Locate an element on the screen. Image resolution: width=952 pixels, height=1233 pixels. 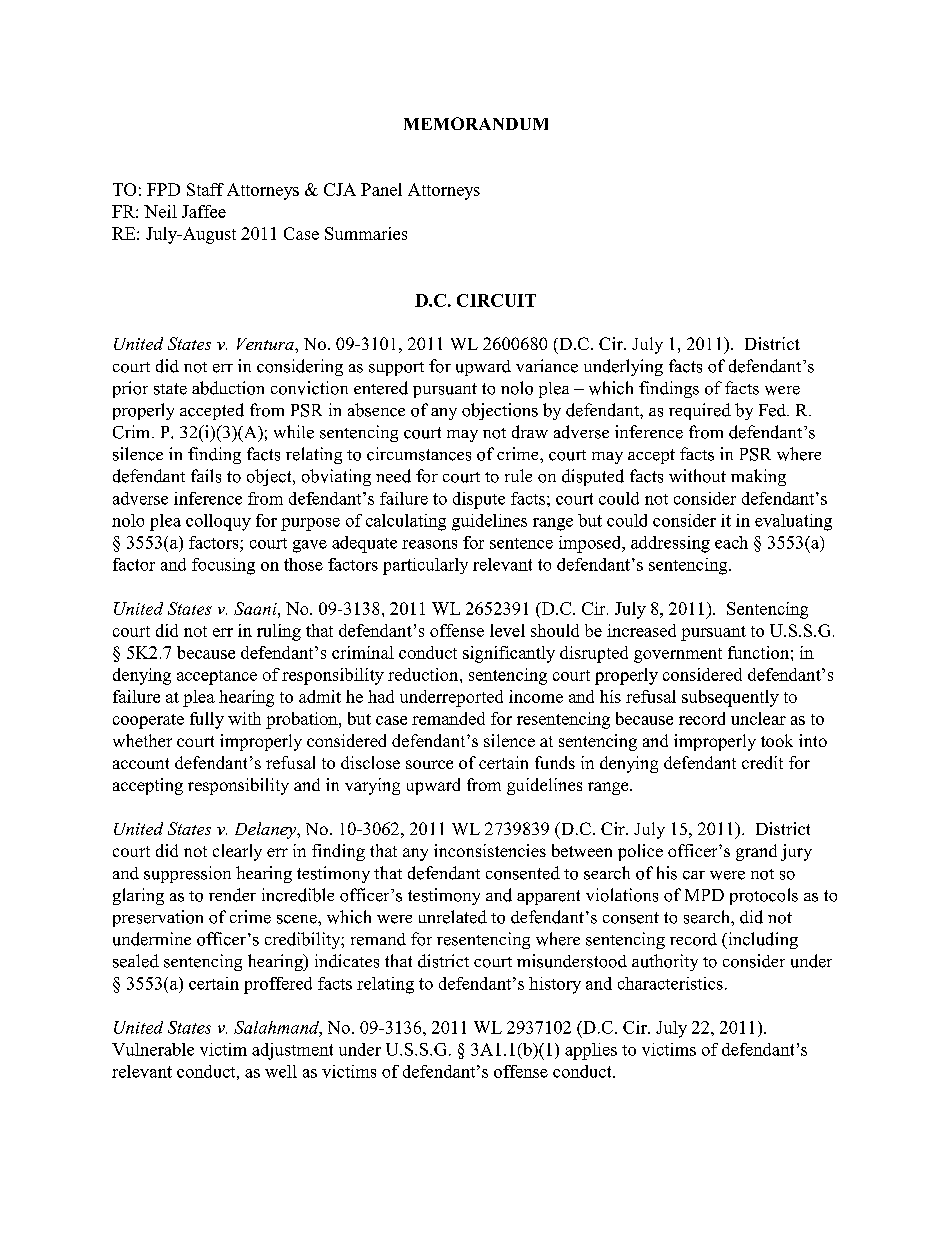
Vulnerable is located at coordinates (153, 1049).
